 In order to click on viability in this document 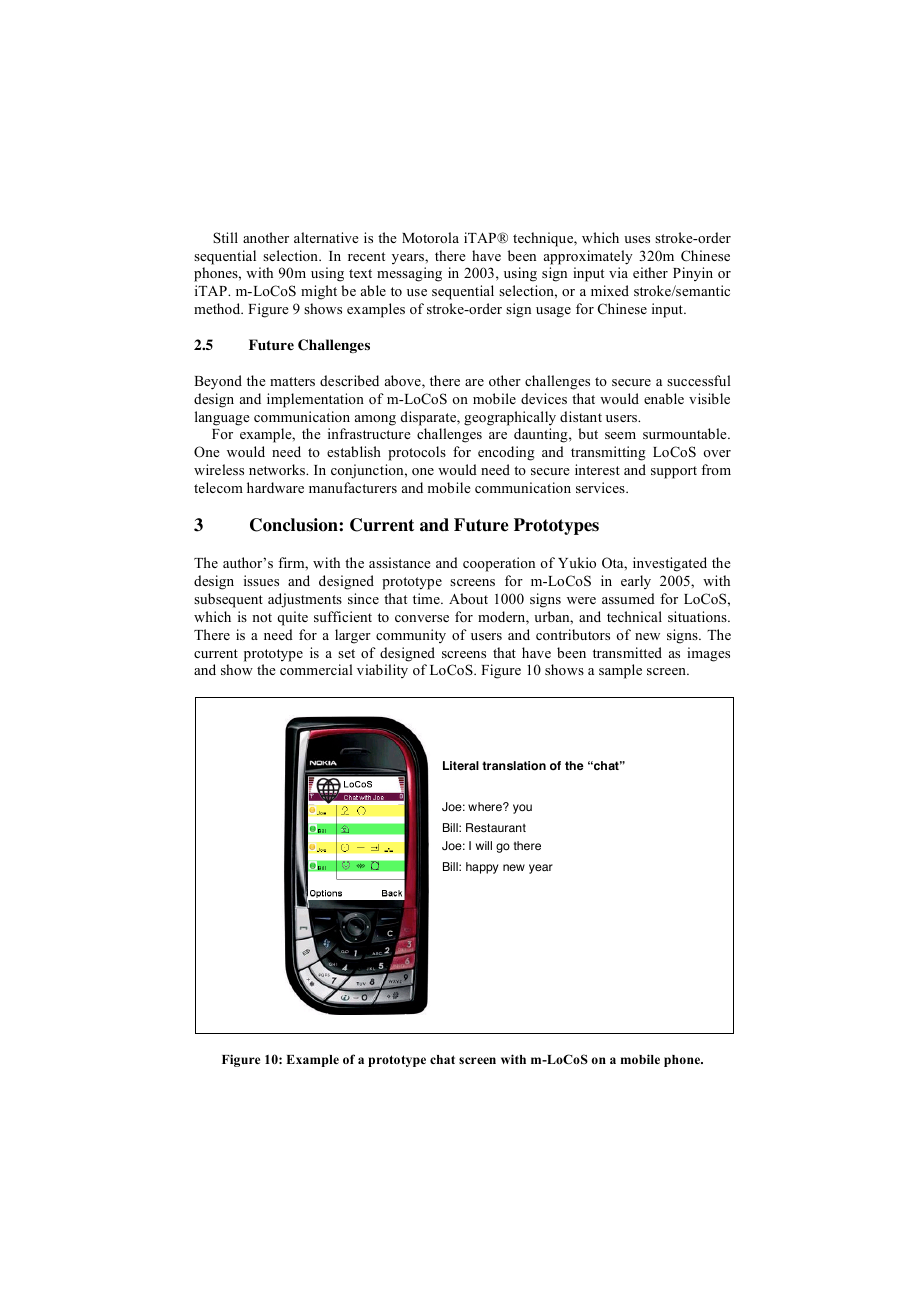, I will do `click(382, 671)`.
